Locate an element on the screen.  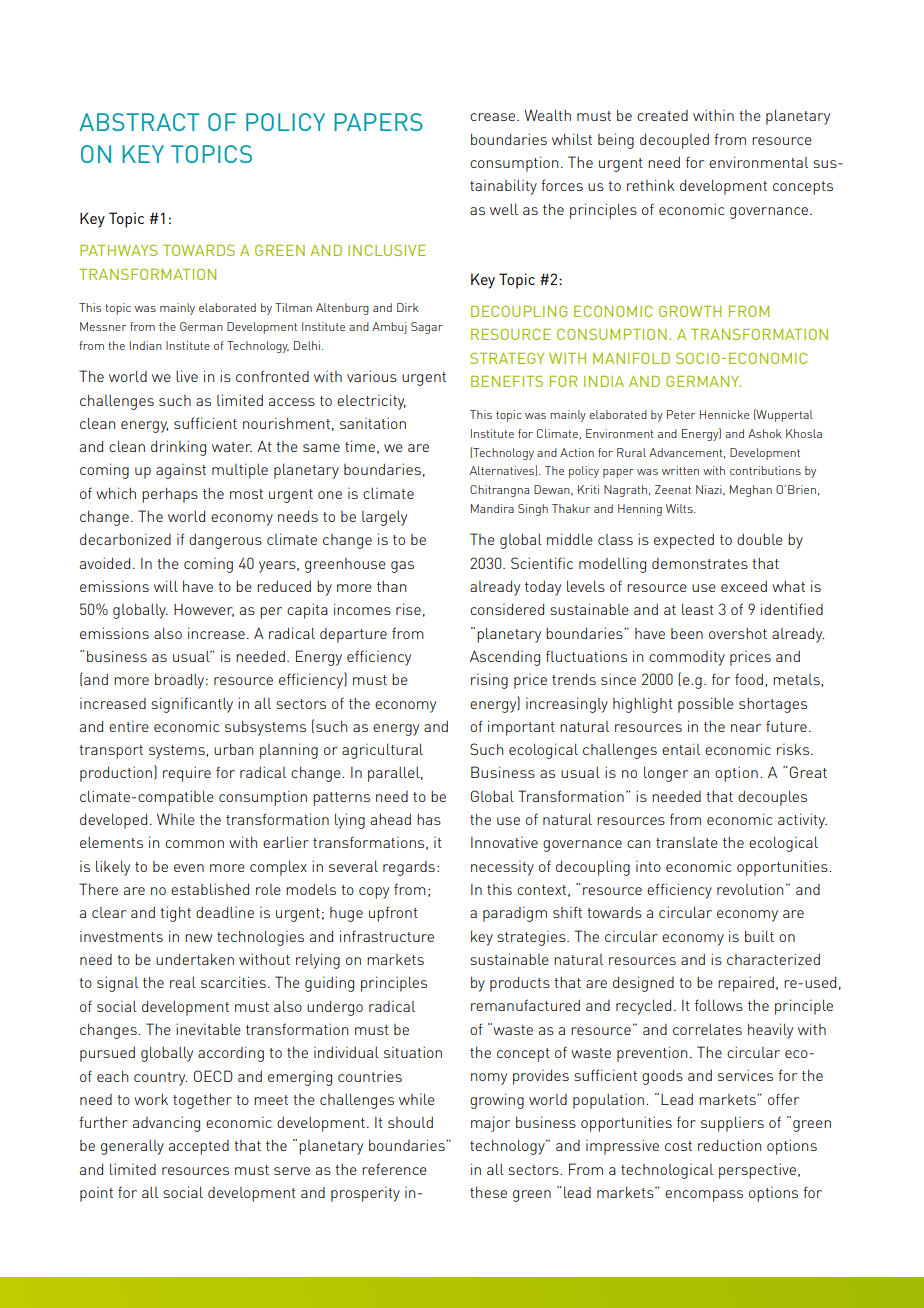
gas is located at coordinates (402, 567).
